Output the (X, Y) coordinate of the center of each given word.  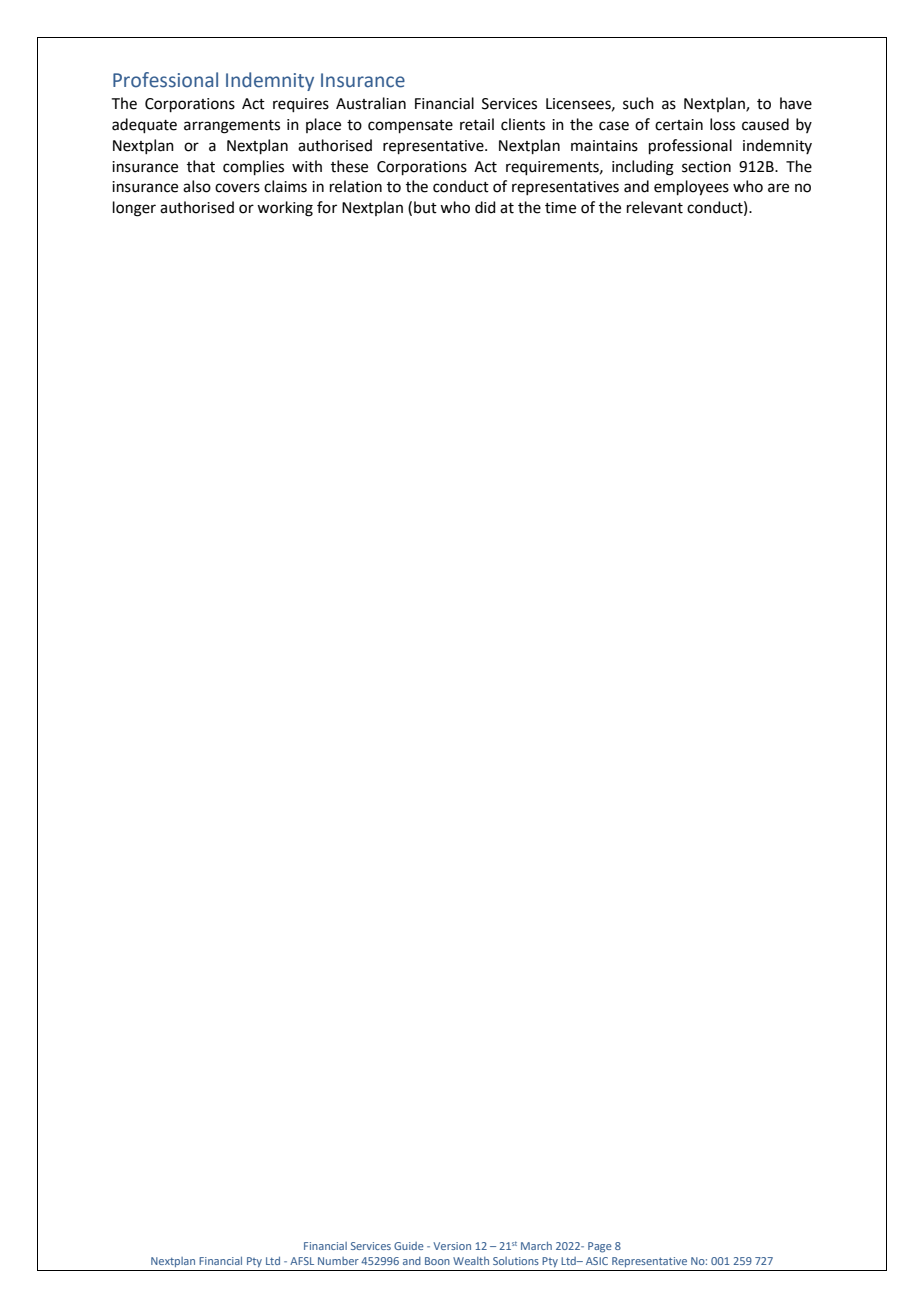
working (285, 209)
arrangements (232, 127)
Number (338, 1261)
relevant (655, 207)
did (485, 207)
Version (452, 1246)
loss (722, 124)
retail (477, 124)
